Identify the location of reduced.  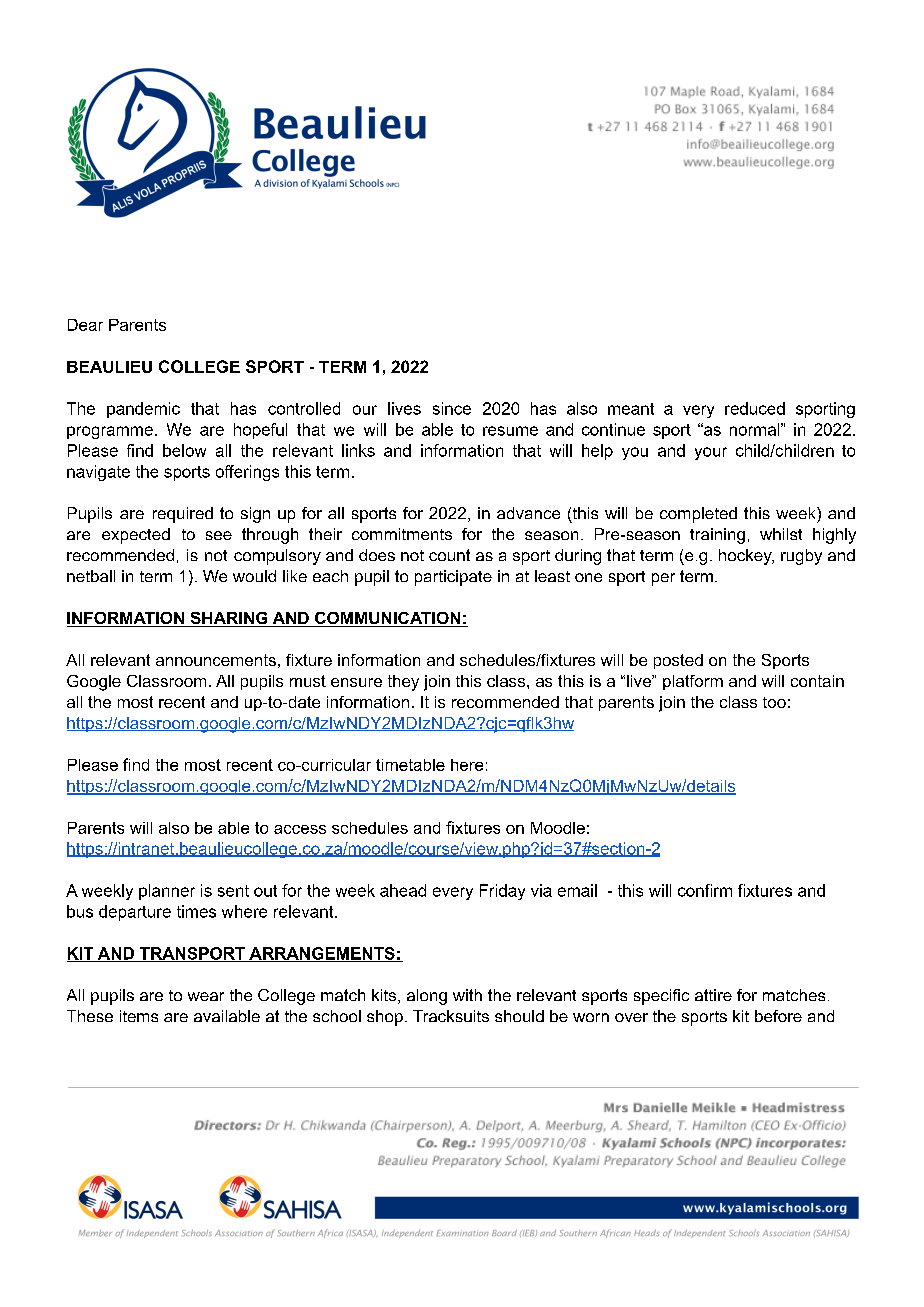
(755, 408).
